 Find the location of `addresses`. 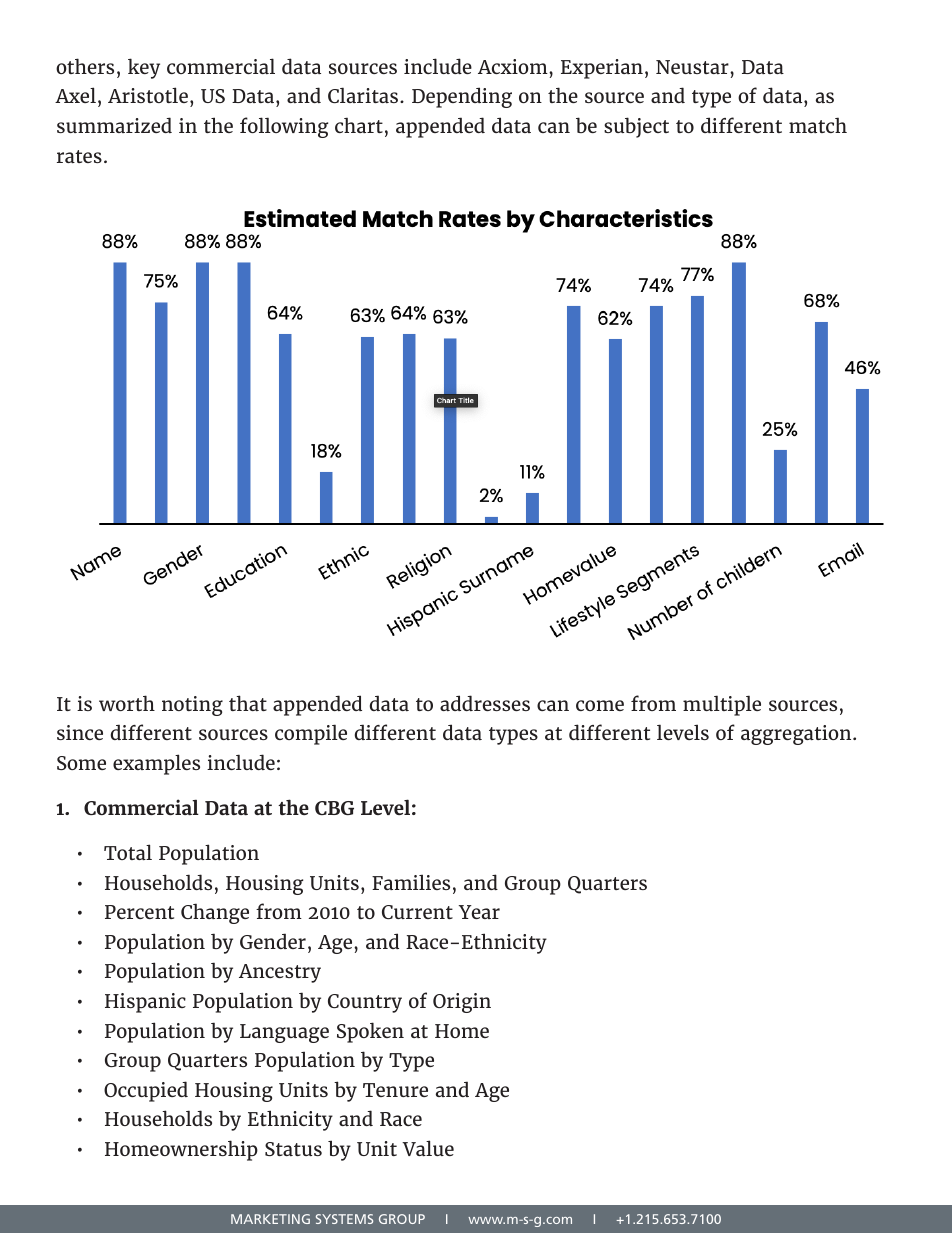

addresses is located at coordinates (485, 703).
